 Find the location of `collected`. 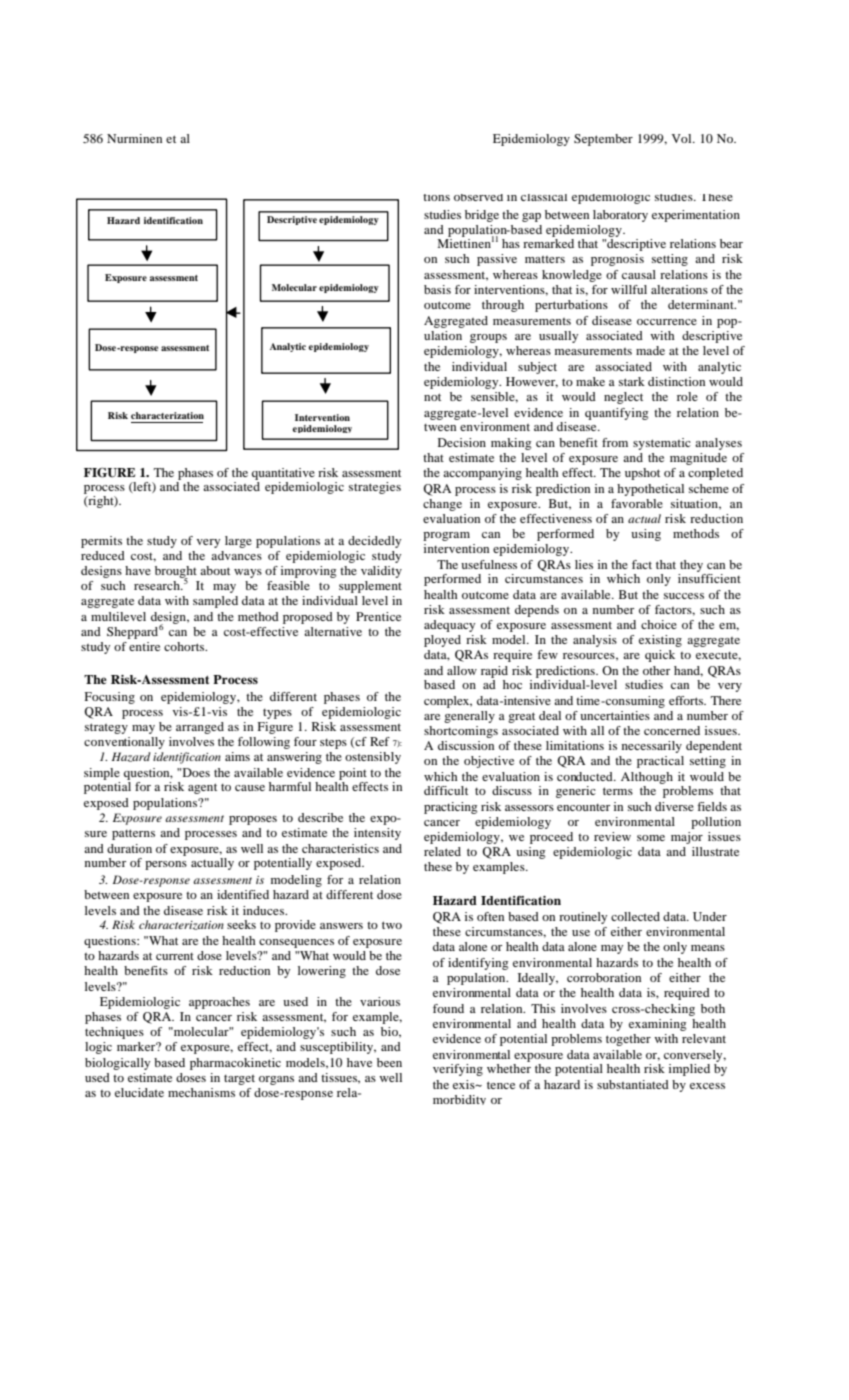

collected is located at coordinates (635, 916).
